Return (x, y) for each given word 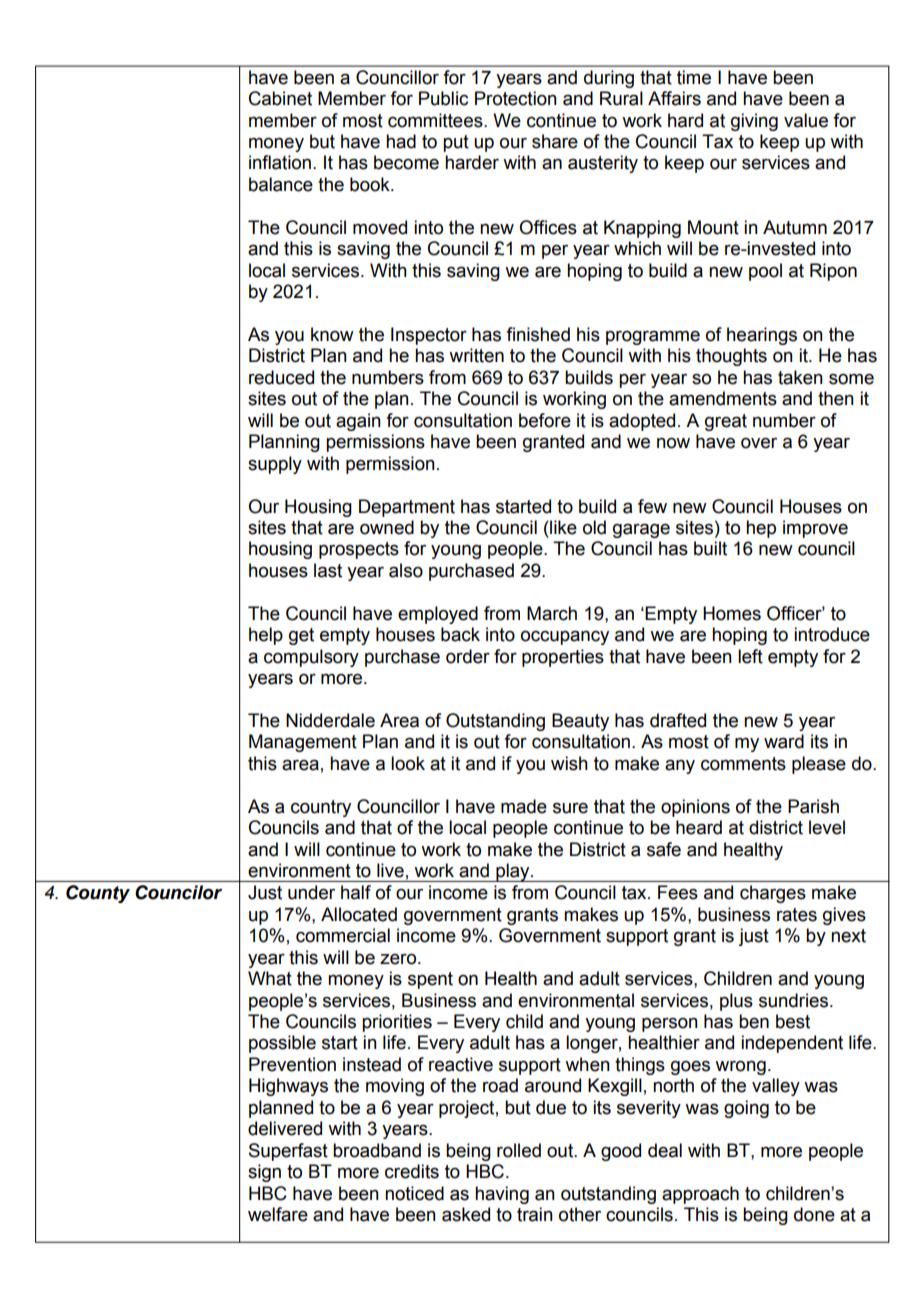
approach (700, 1195)
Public (443, 98)
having (502, 1195)
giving (754, 122)
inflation (280, 162)
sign (264, 1173)
